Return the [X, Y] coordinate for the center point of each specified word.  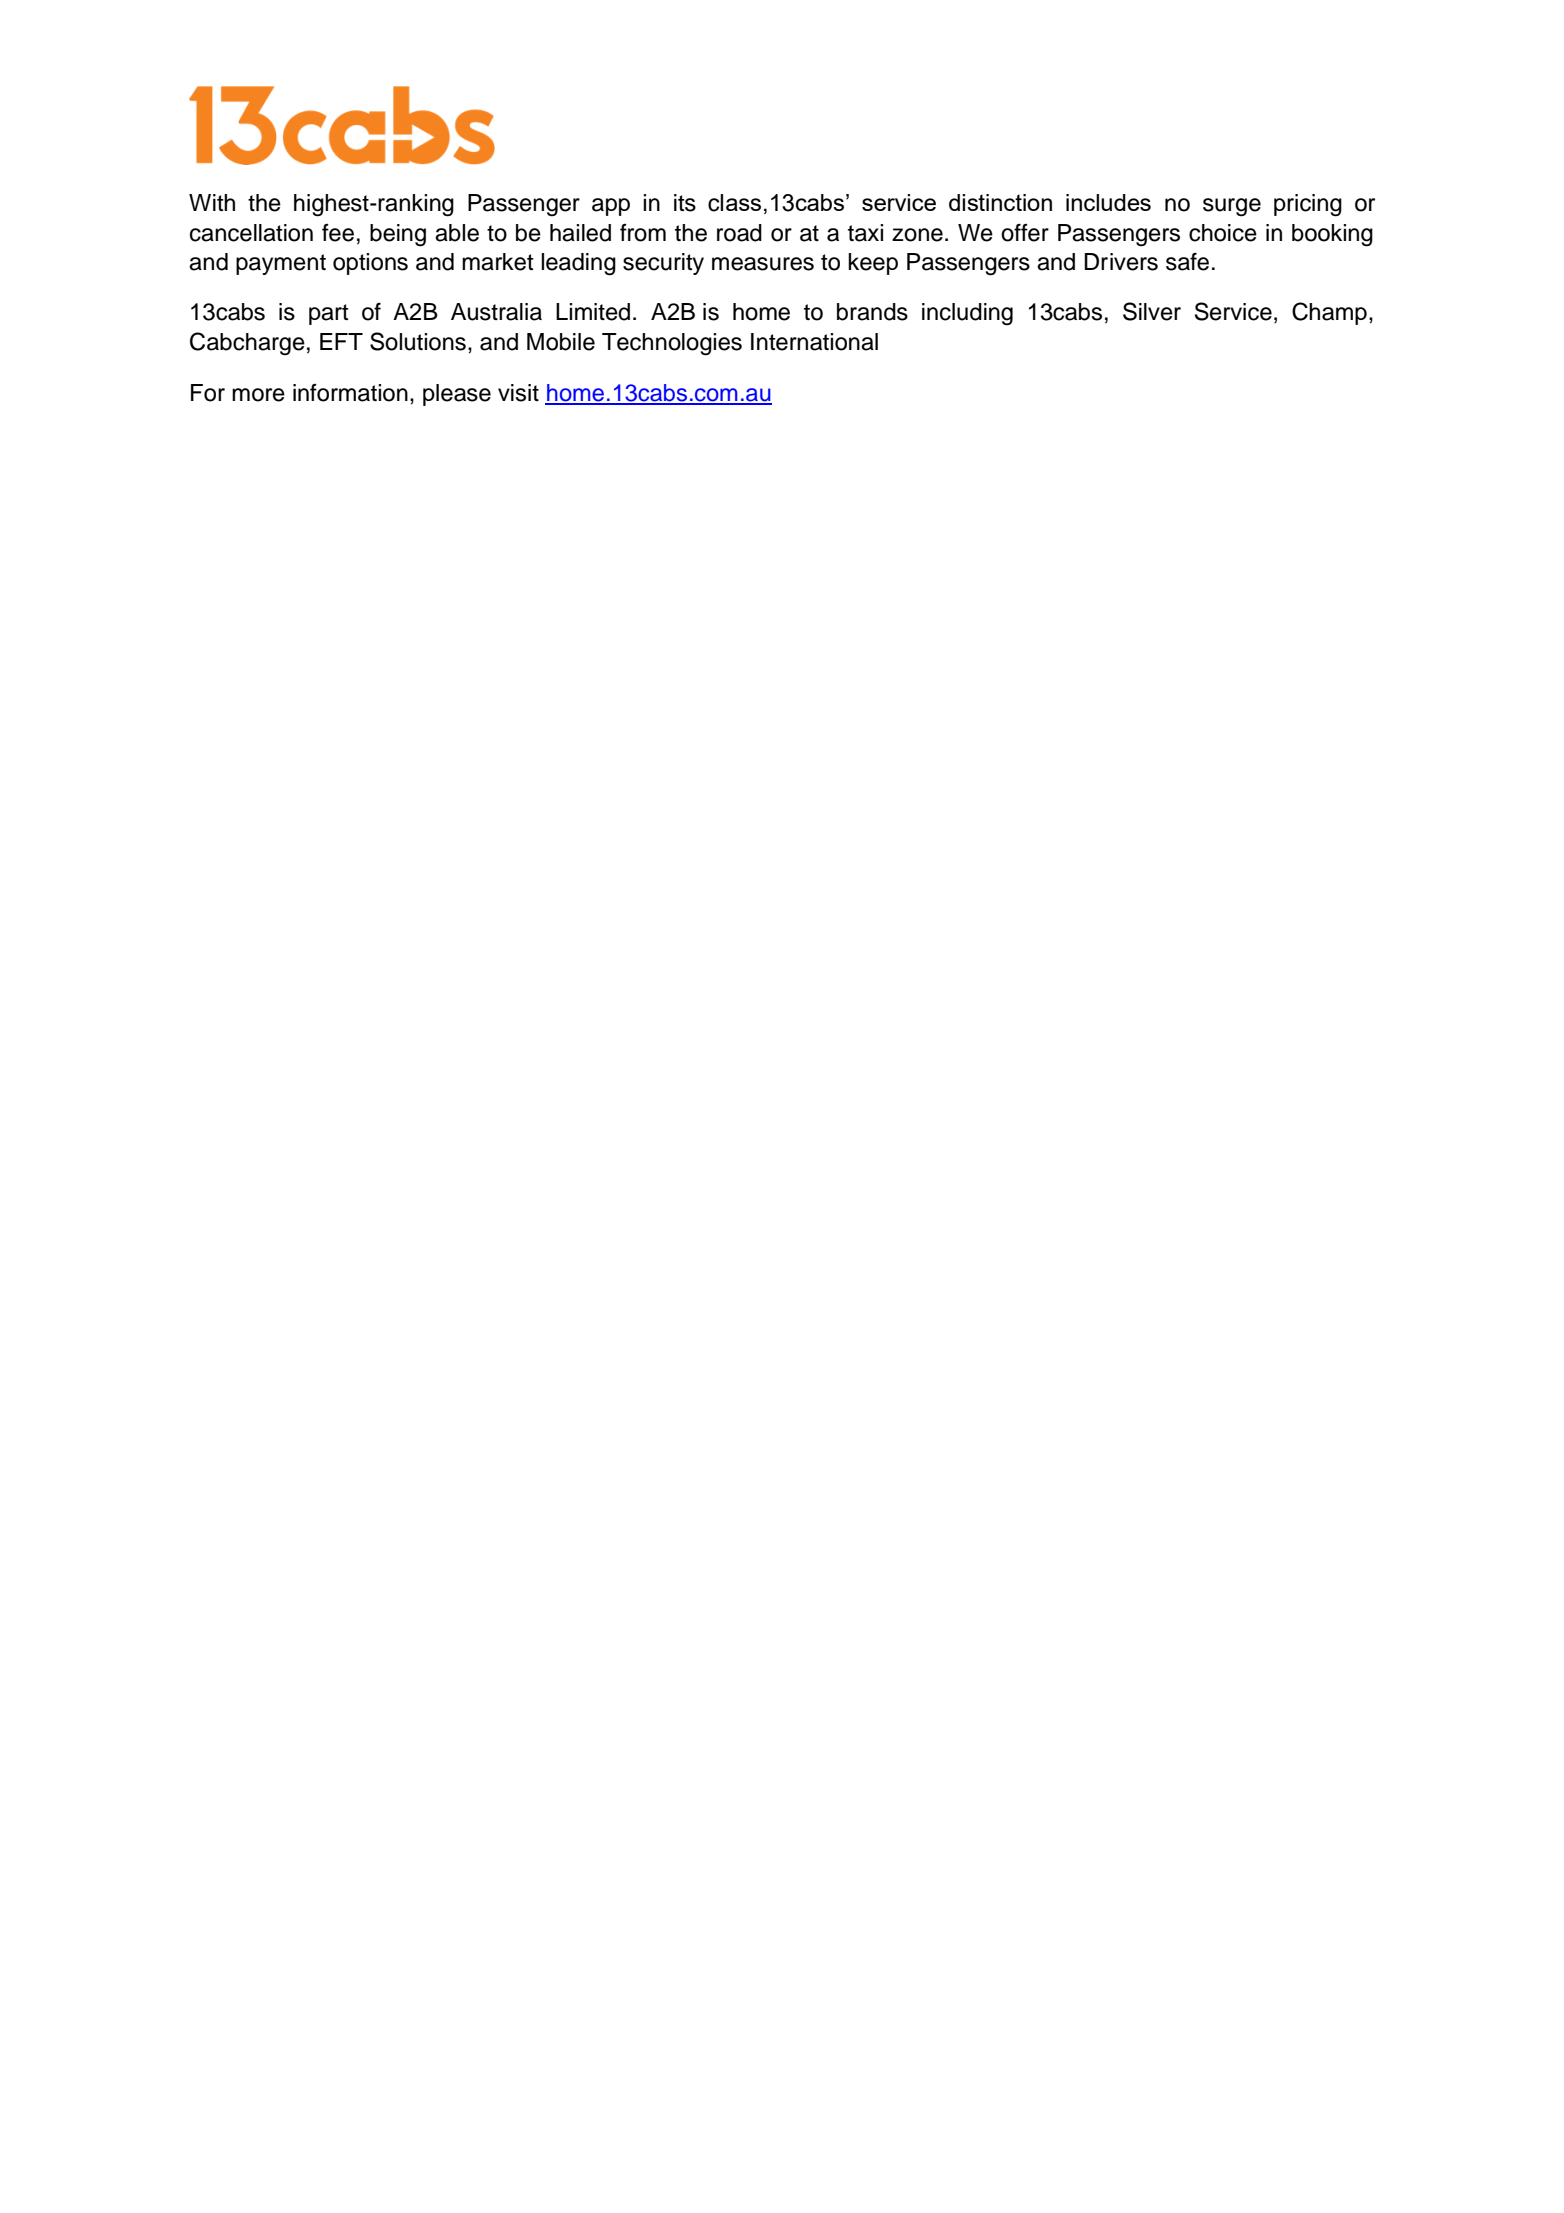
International [814, 342]
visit [518, 393]
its [685, 203]
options [370, 264]
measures [763, 264]
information [350, 393]
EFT [341, 341]
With [212, 202]
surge [1232, 207]
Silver [1152, 311]
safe [1187, 261]
